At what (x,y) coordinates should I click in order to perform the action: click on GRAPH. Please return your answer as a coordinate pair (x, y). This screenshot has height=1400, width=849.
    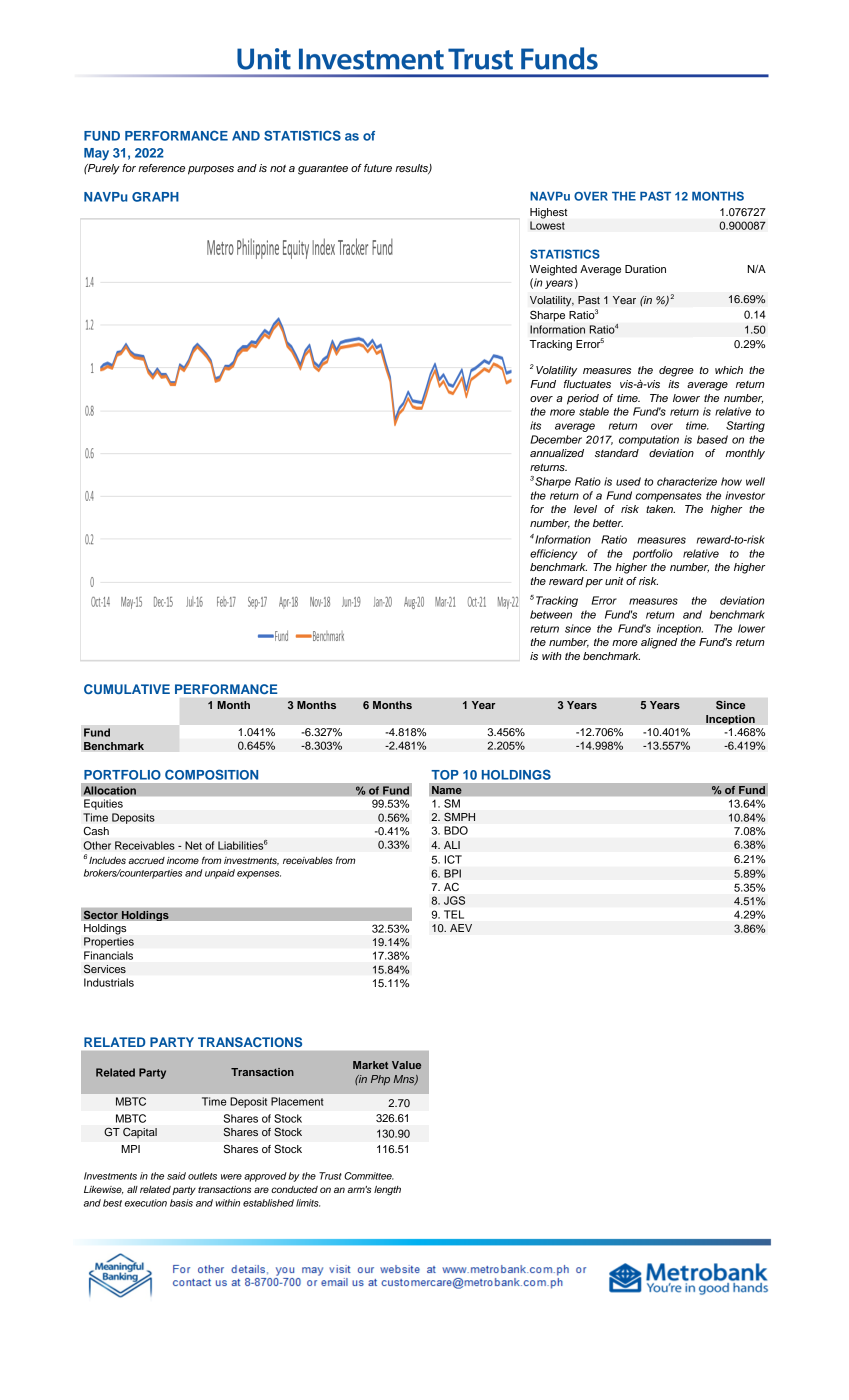
    Looking at the image, I should click on (155, 197).
